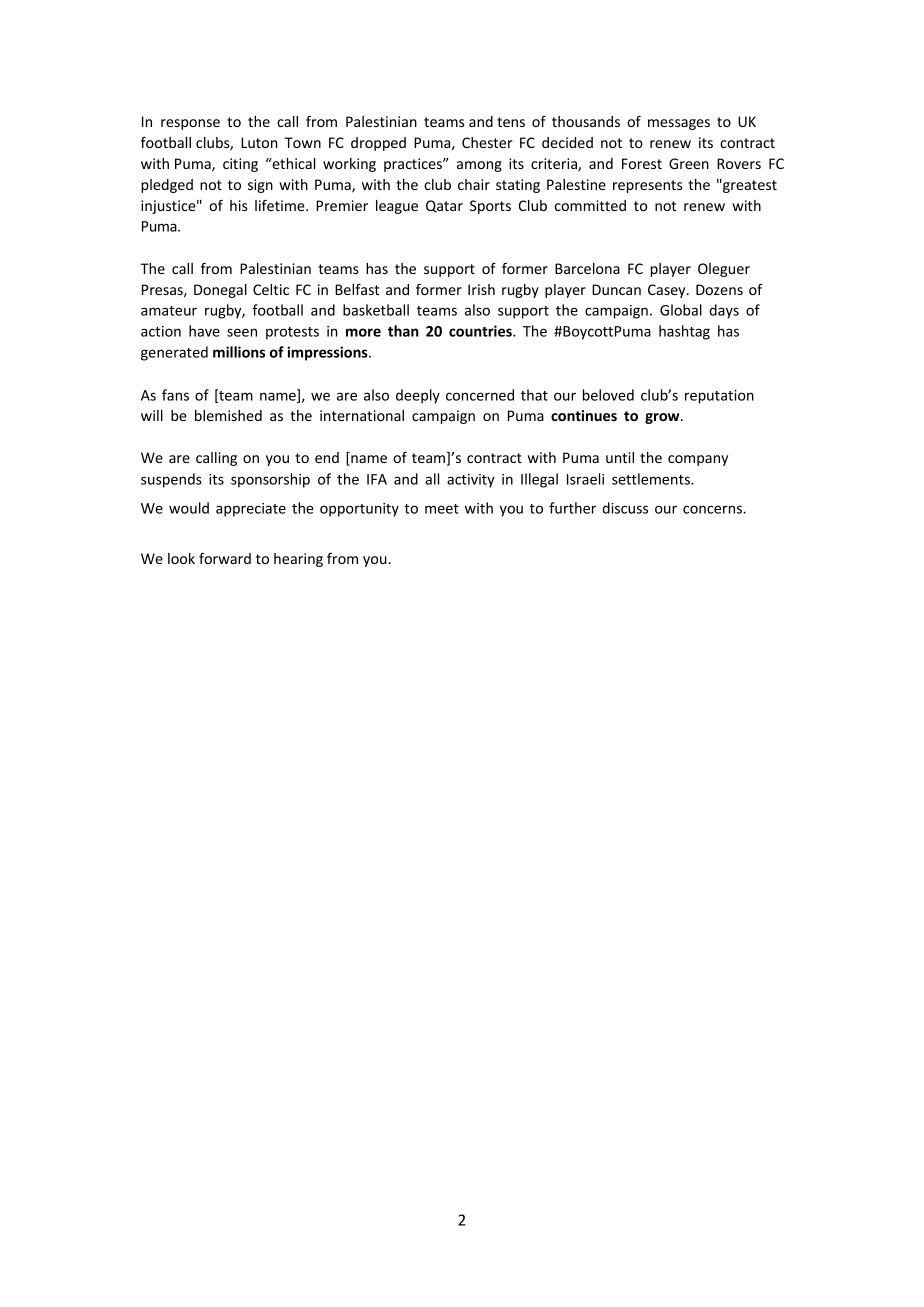  What do you see at coordinates (242, 332) in the screenshot?
I see `seen` at bounding box center [242, 332].
